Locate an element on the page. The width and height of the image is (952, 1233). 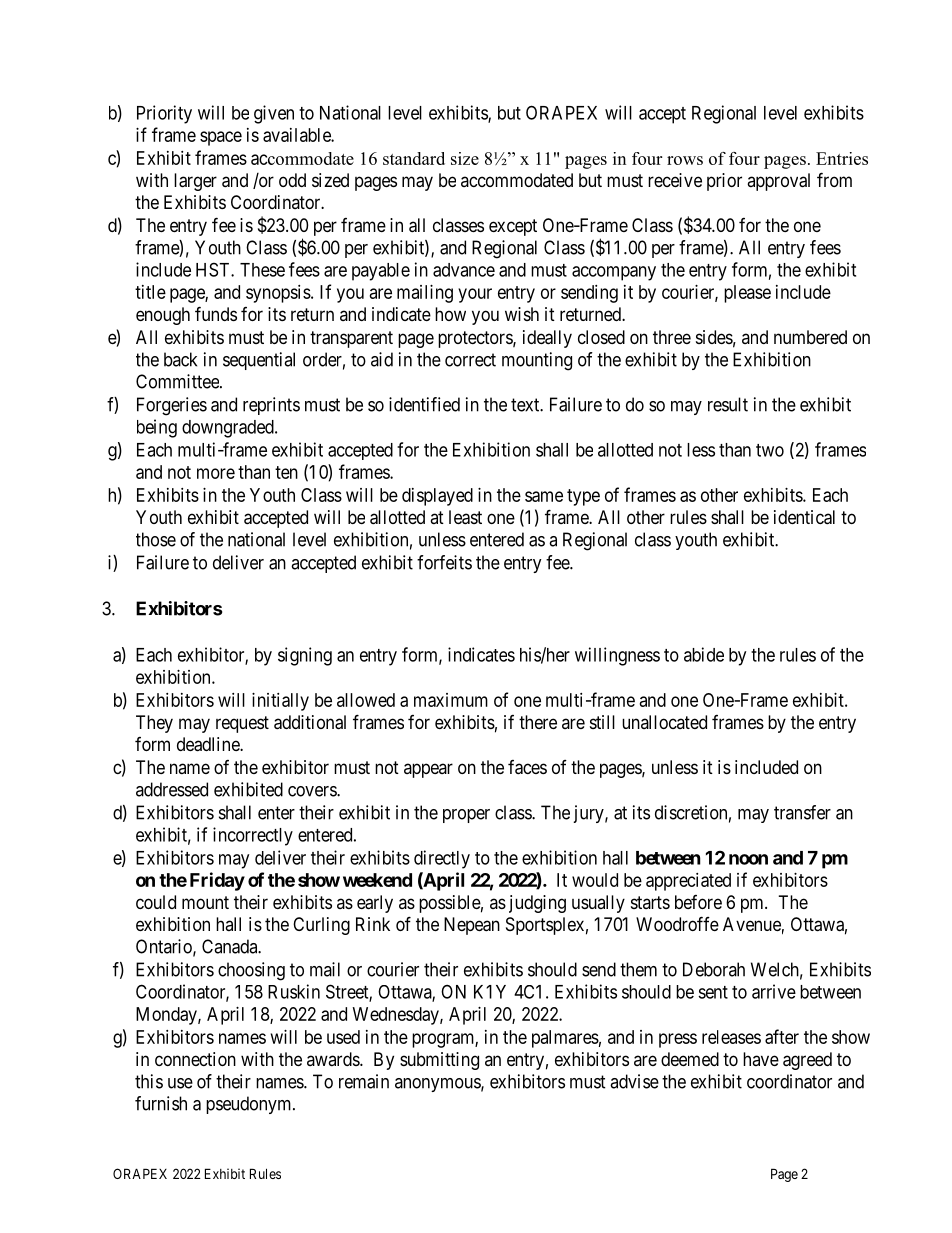
same is located at coordinates (544, 496).
